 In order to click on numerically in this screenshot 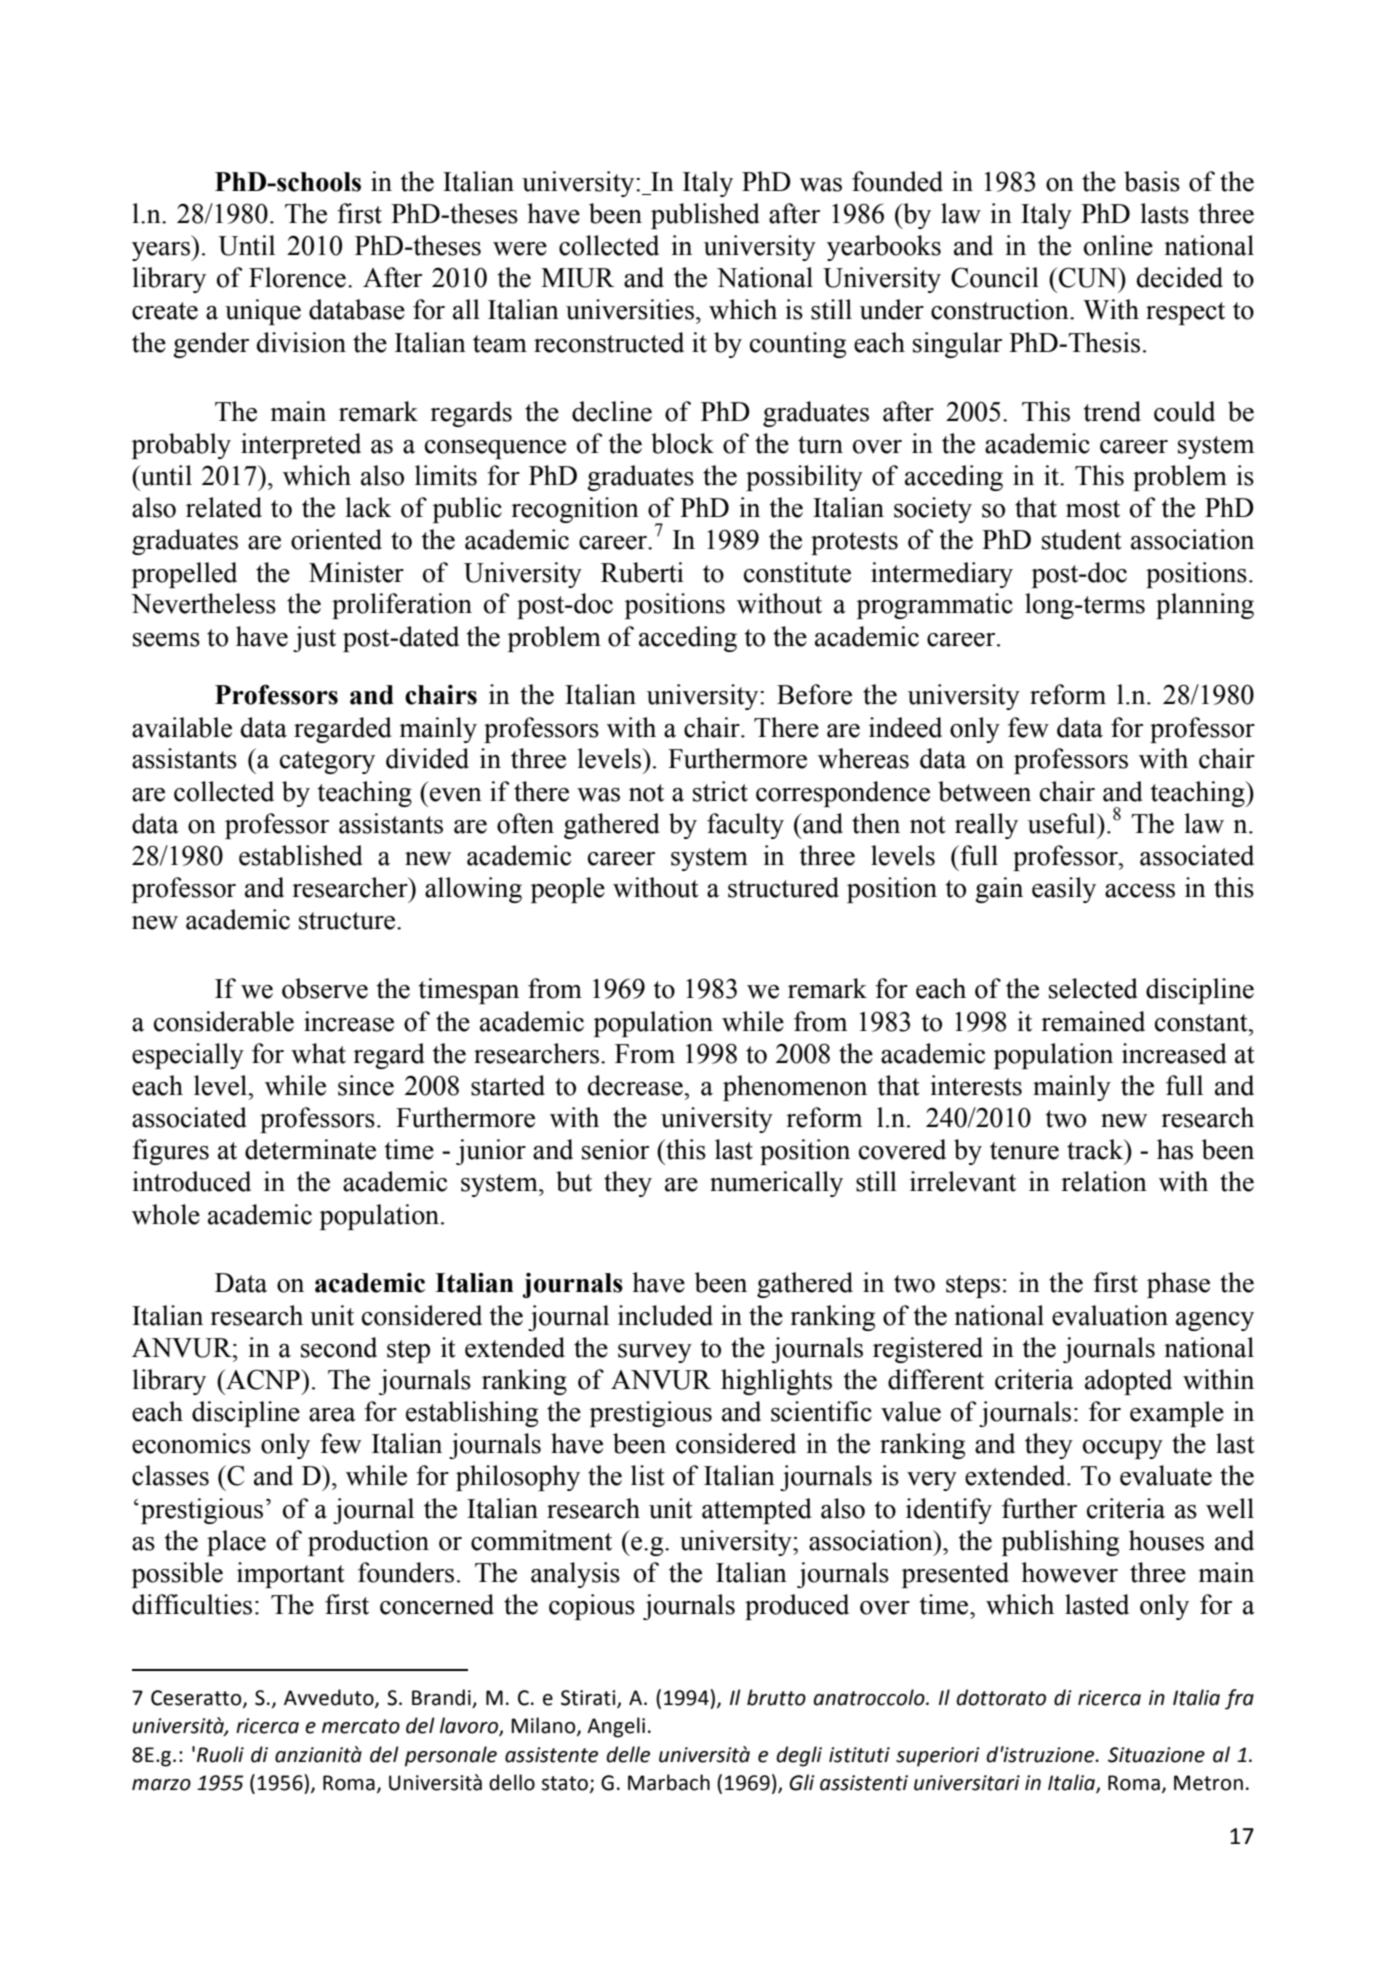, I will do `click(776, 1184)`.
